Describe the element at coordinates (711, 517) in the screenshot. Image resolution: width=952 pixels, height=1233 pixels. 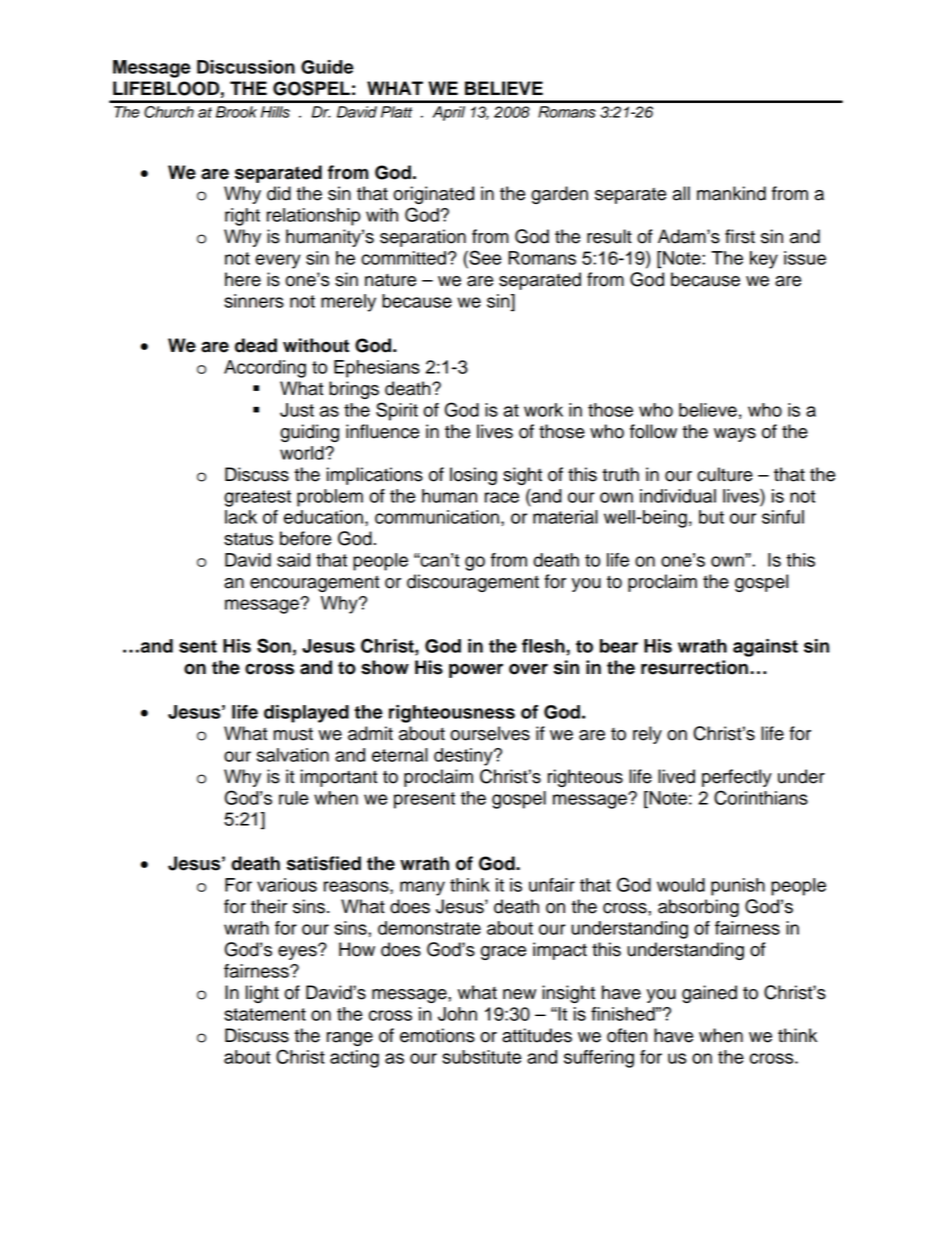
I see `but` at that location.
